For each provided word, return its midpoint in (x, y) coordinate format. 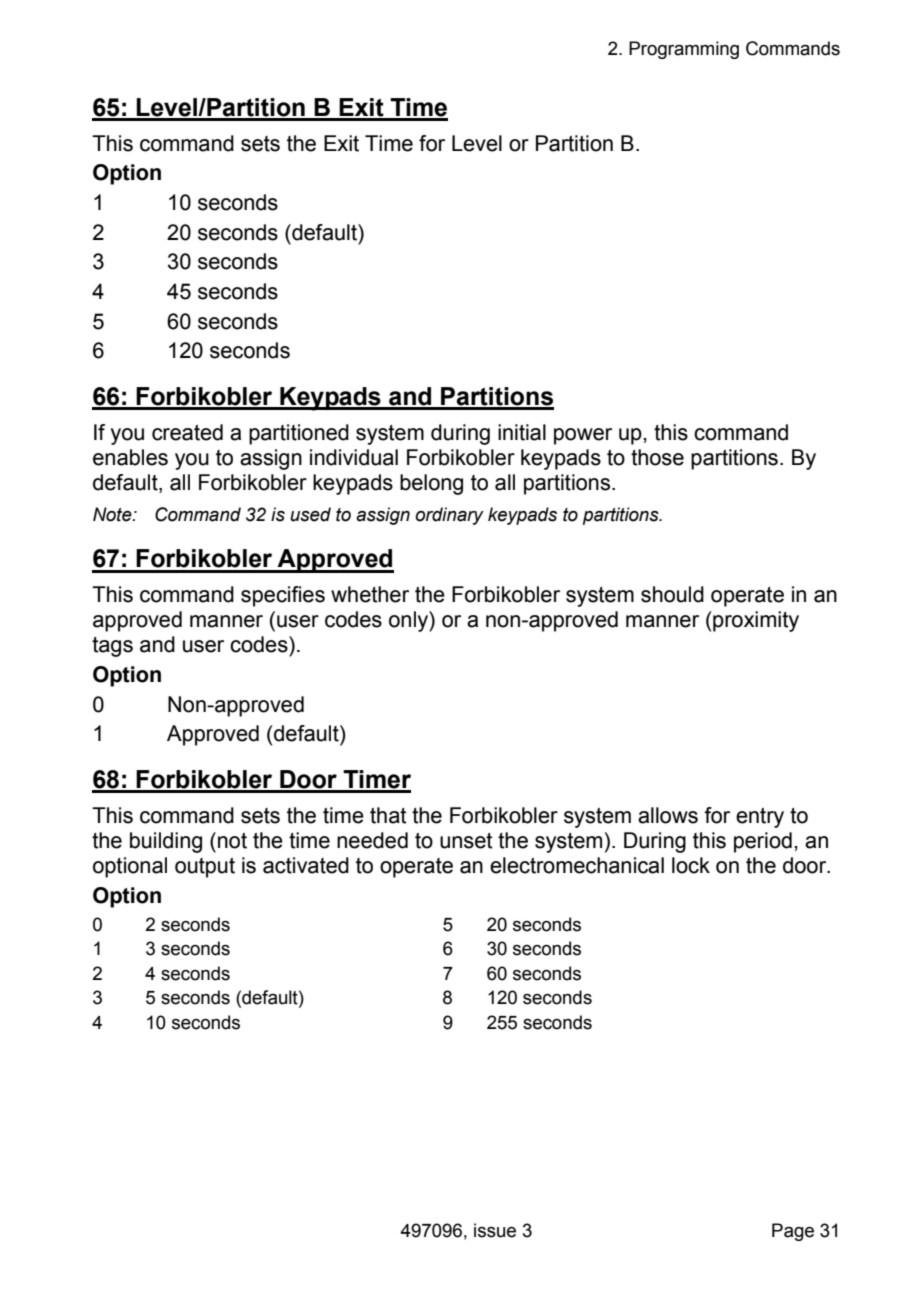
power (583, 436)
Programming (684, 50)
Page (793, 1232)
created (187, 432)
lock (691, 865)
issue (495, 1230)
